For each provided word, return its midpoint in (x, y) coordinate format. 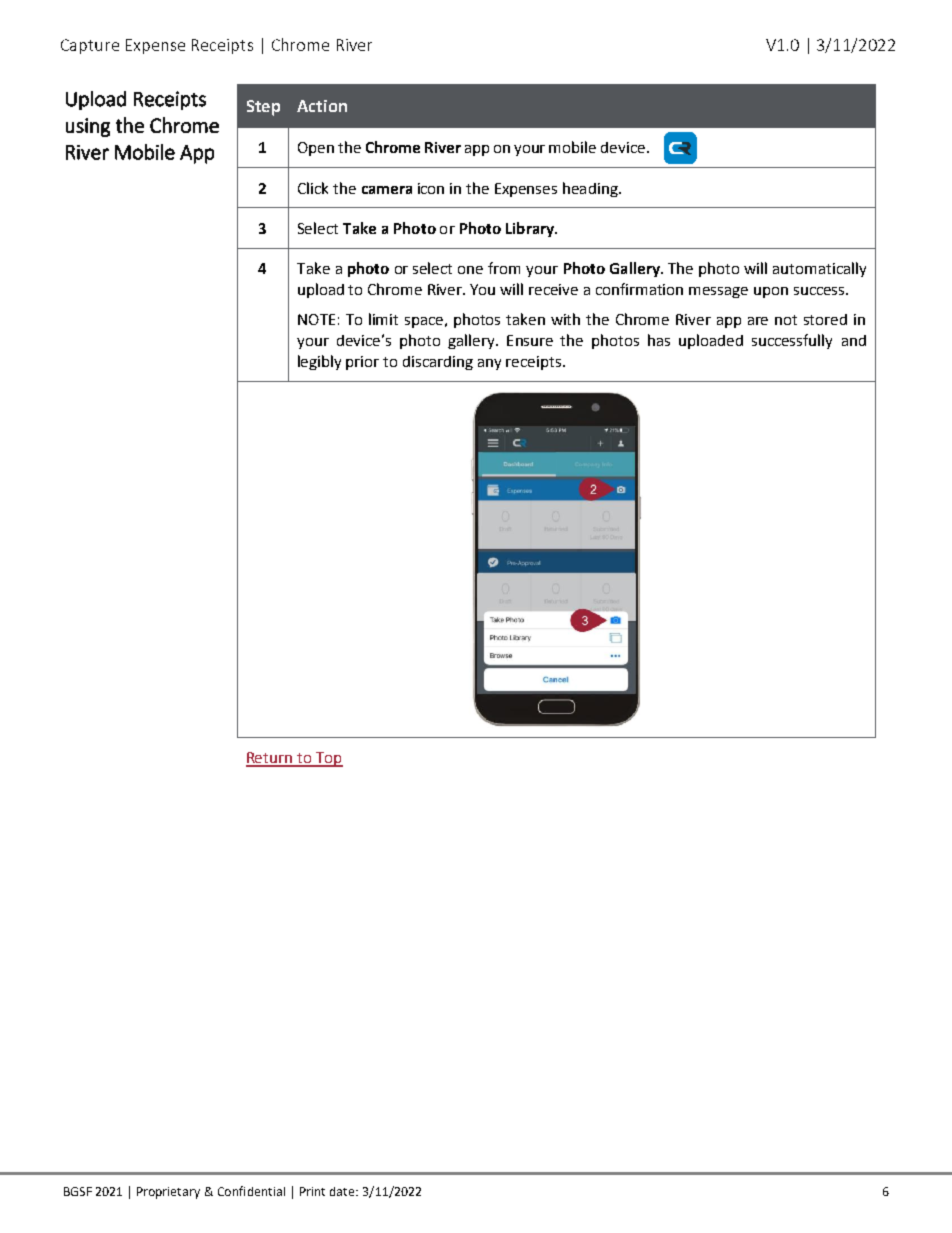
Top (328, 759)
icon (431, 188)
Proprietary (168, 1193)
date (343, 1191)
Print (312, 1191)
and (854, 340)
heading (591, 189)
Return (270, 759)
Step (263, 108)
